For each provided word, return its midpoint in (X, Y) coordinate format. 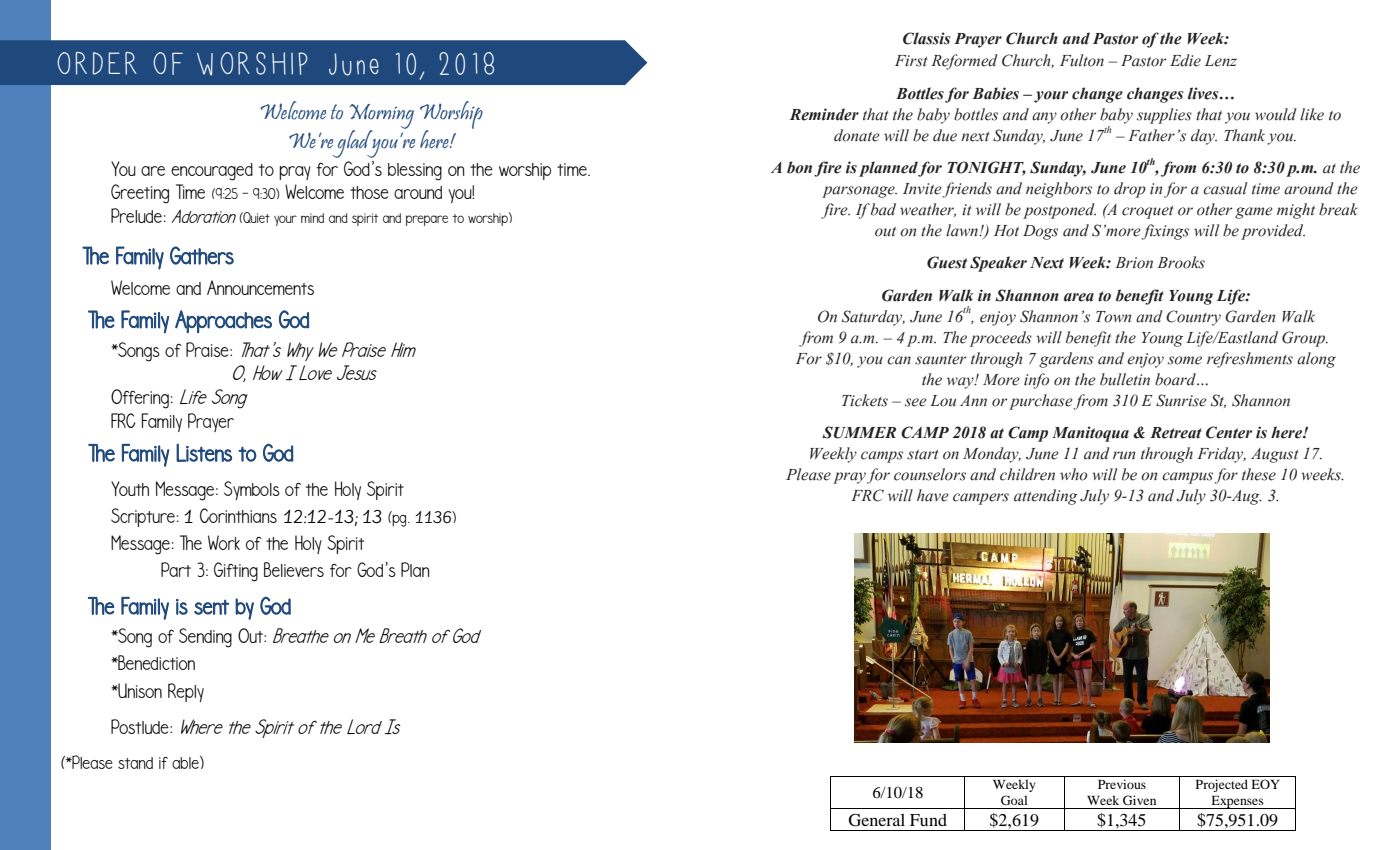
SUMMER (859, 432)
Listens (204, 452)
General (877, 820)
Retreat (1176, 433)
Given (1139, 800)
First (911, 61)
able (186, 762)
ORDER (97, 63)
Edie (1185, 60)
